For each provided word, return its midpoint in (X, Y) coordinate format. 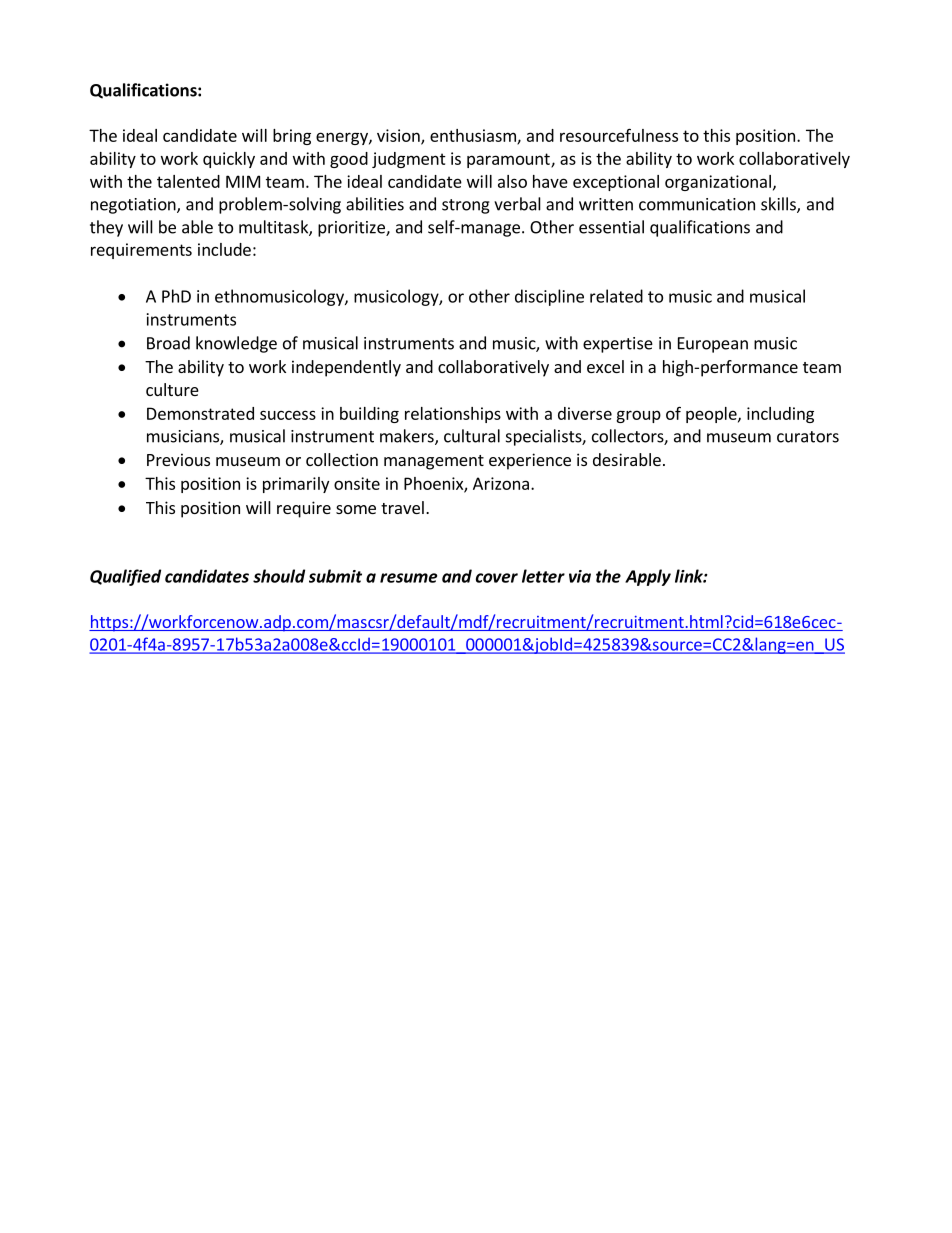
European (713, 345)
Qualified (125, 577)
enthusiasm (474, 136)
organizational (718, 183)
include (224, 249)
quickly (229, 160)
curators (808, 437)
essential (611, 227)
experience (530, 461)
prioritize (352, 229)
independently (346, 368)
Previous (178, 459)
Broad (168, 343)
